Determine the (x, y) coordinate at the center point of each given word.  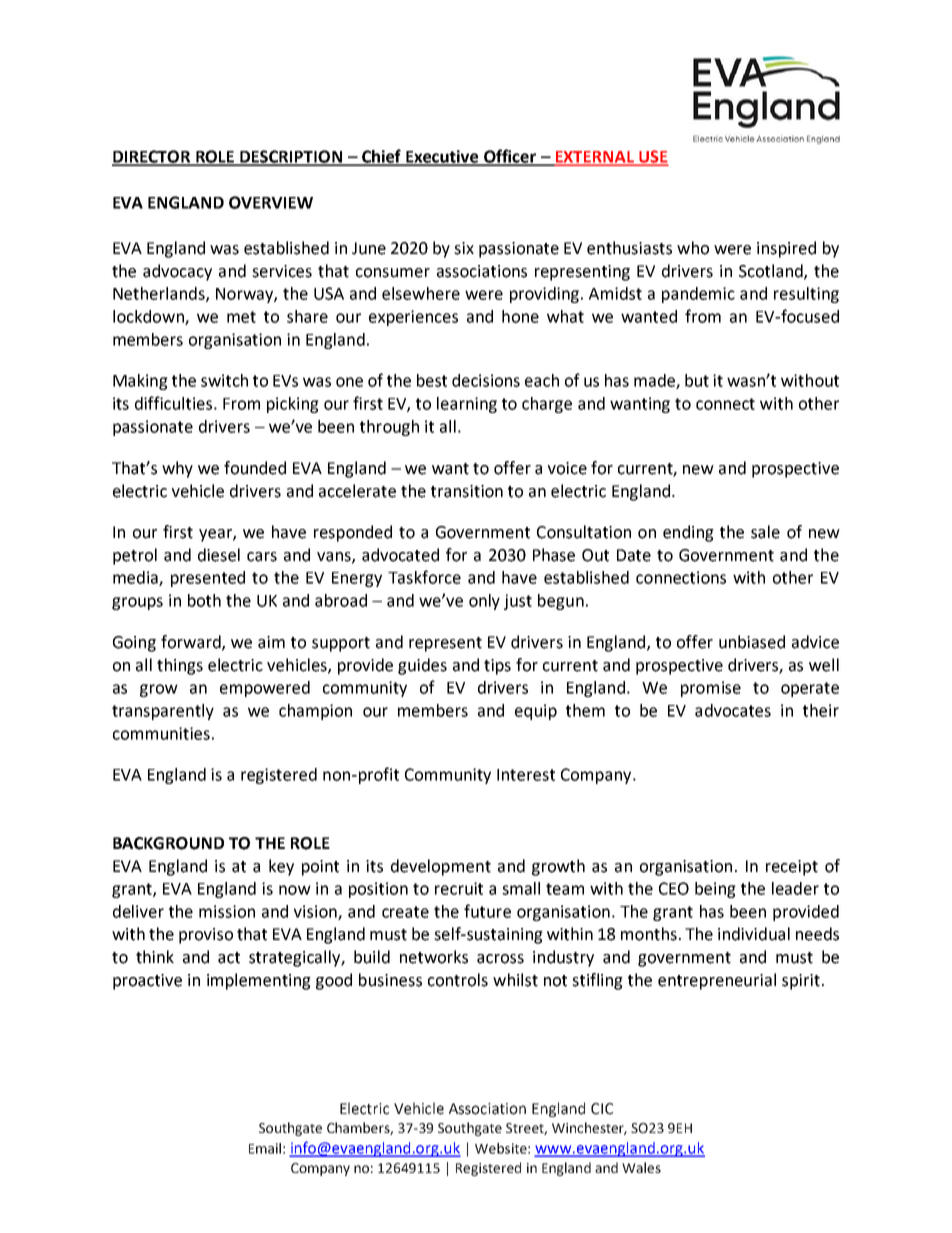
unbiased (752, 642)
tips (497, 667)
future (487, 911)
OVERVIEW (271, 202)
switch (224, 380)
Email (265, 1148)
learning (467, 405)
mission (227, 911)
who (693, 248)
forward (192, 642)
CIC (602, 1109)
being (715, 890)
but (697, 380)
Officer (510, 157)
